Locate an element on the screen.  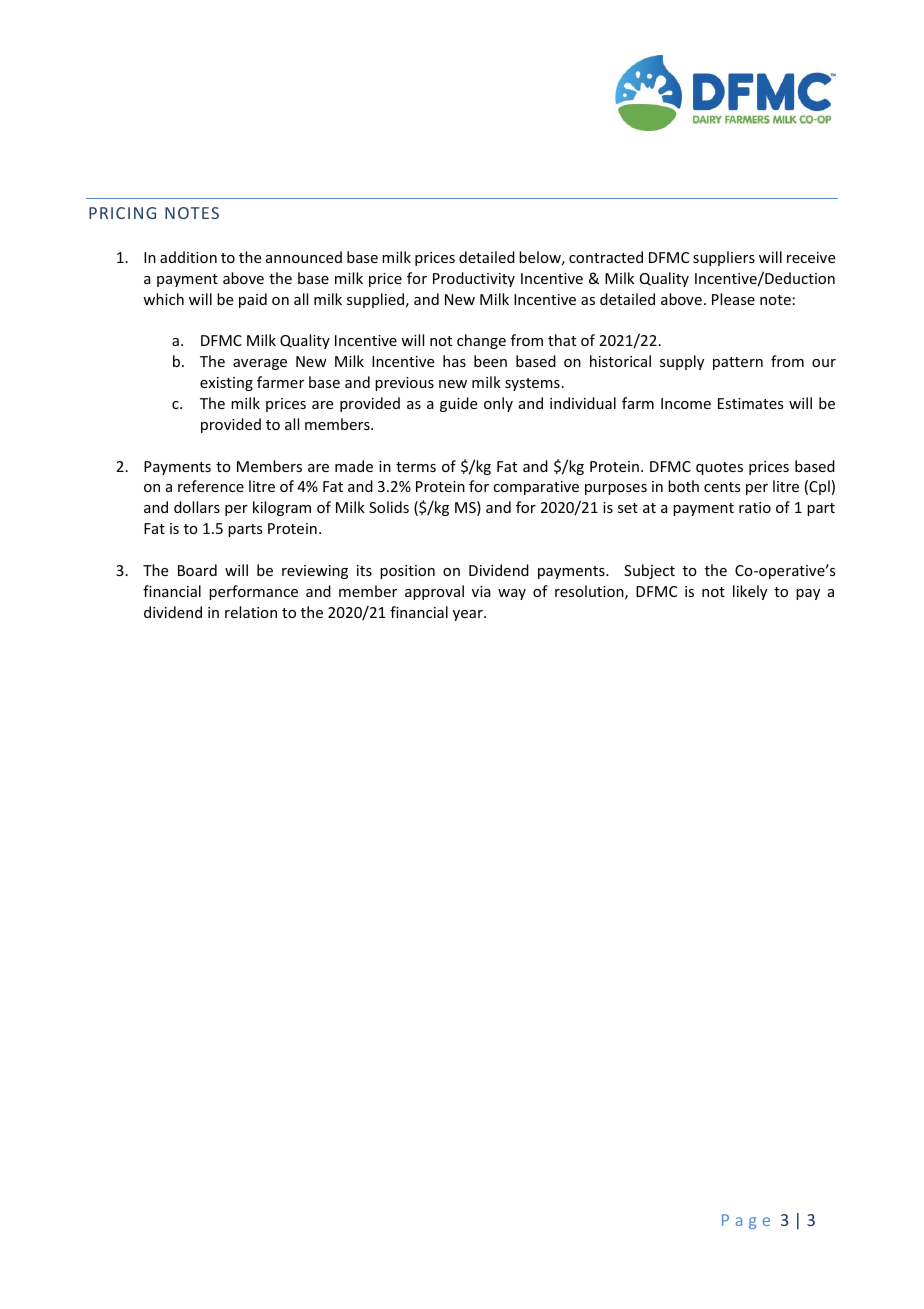
existing is located at coordinates (226, 384).
